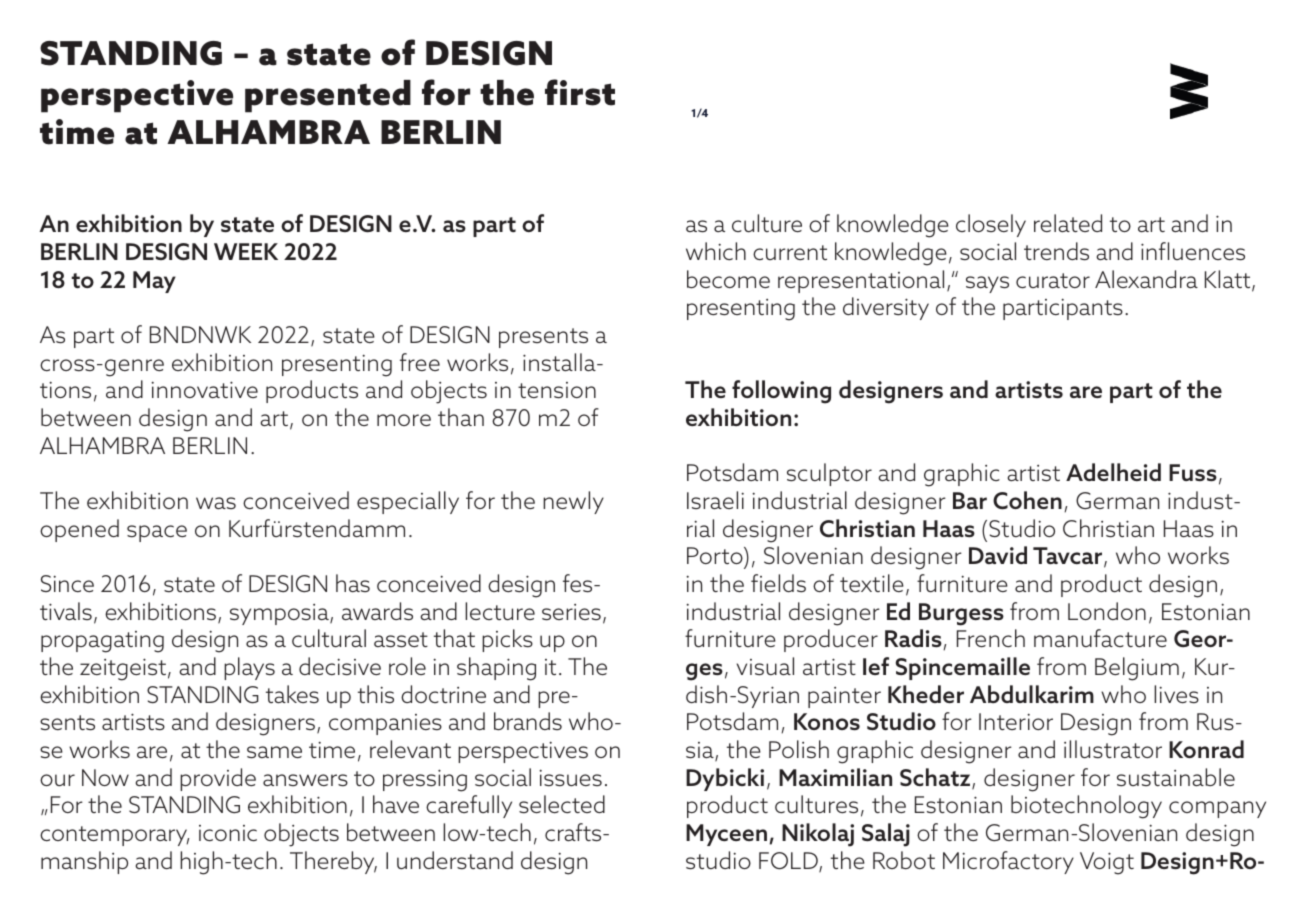 Image resolution: width=1308 pixels, height=924 pixels. What do you see at coordinates (228, 833) in the page?
I see `iconic` at bounding box center [228, 833].
